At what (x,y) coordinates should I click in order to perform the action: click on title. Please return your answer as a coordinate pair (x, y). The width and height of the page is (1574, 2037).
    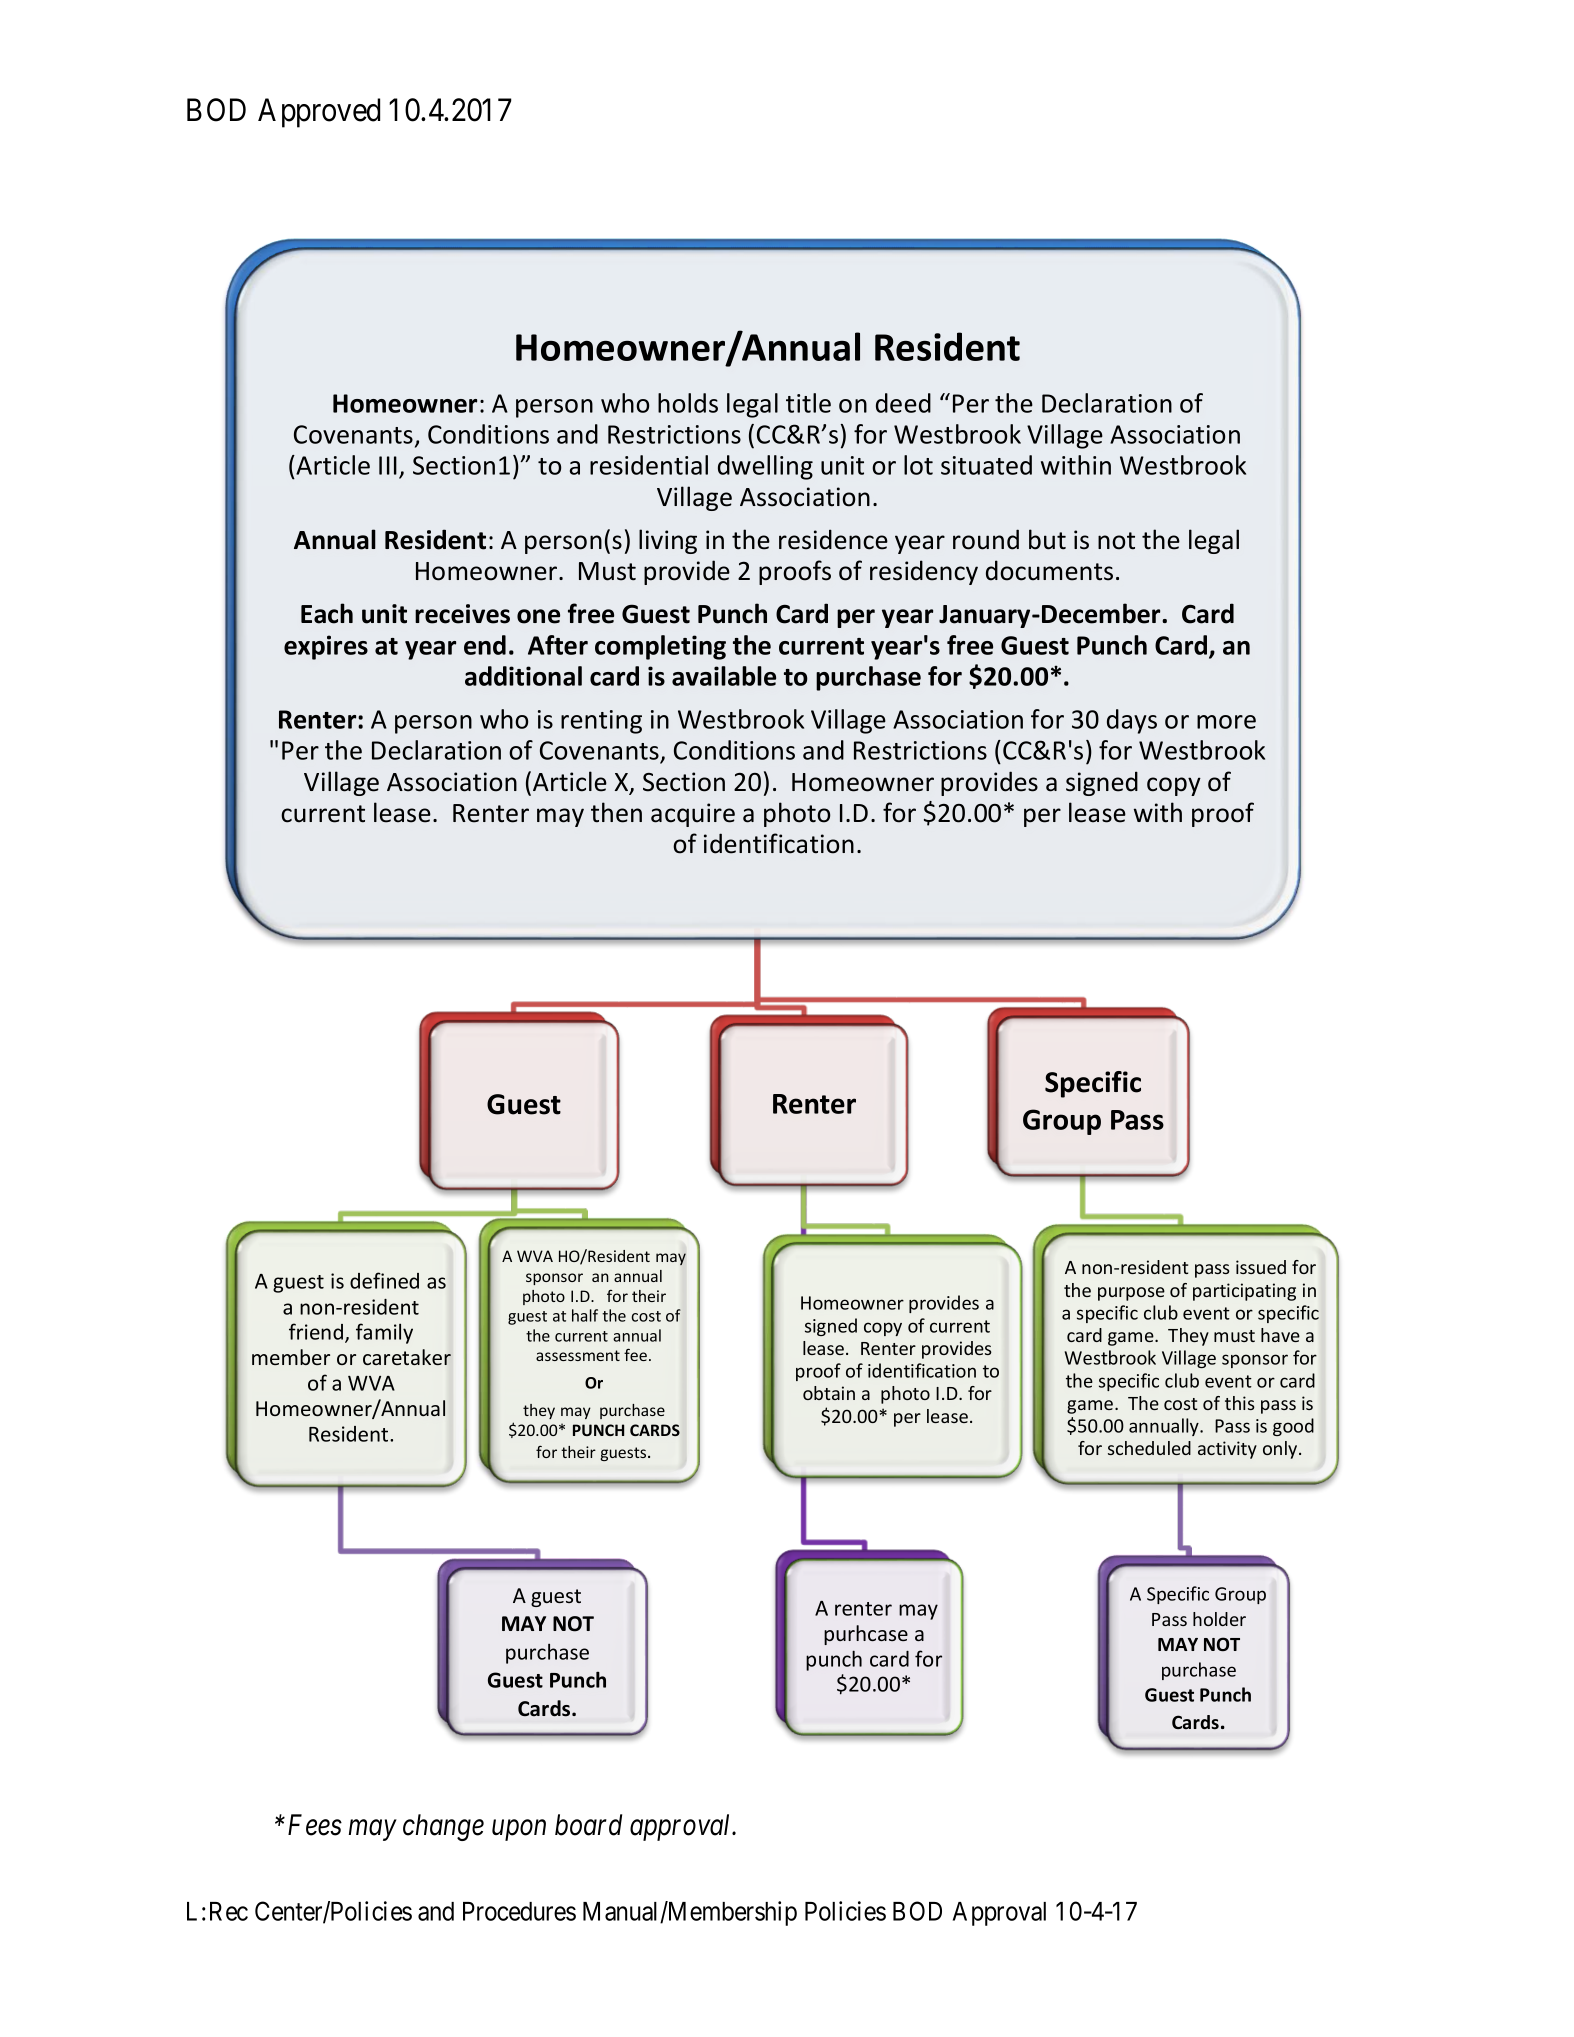
    Looking at the image, I should click on (808, 403).
